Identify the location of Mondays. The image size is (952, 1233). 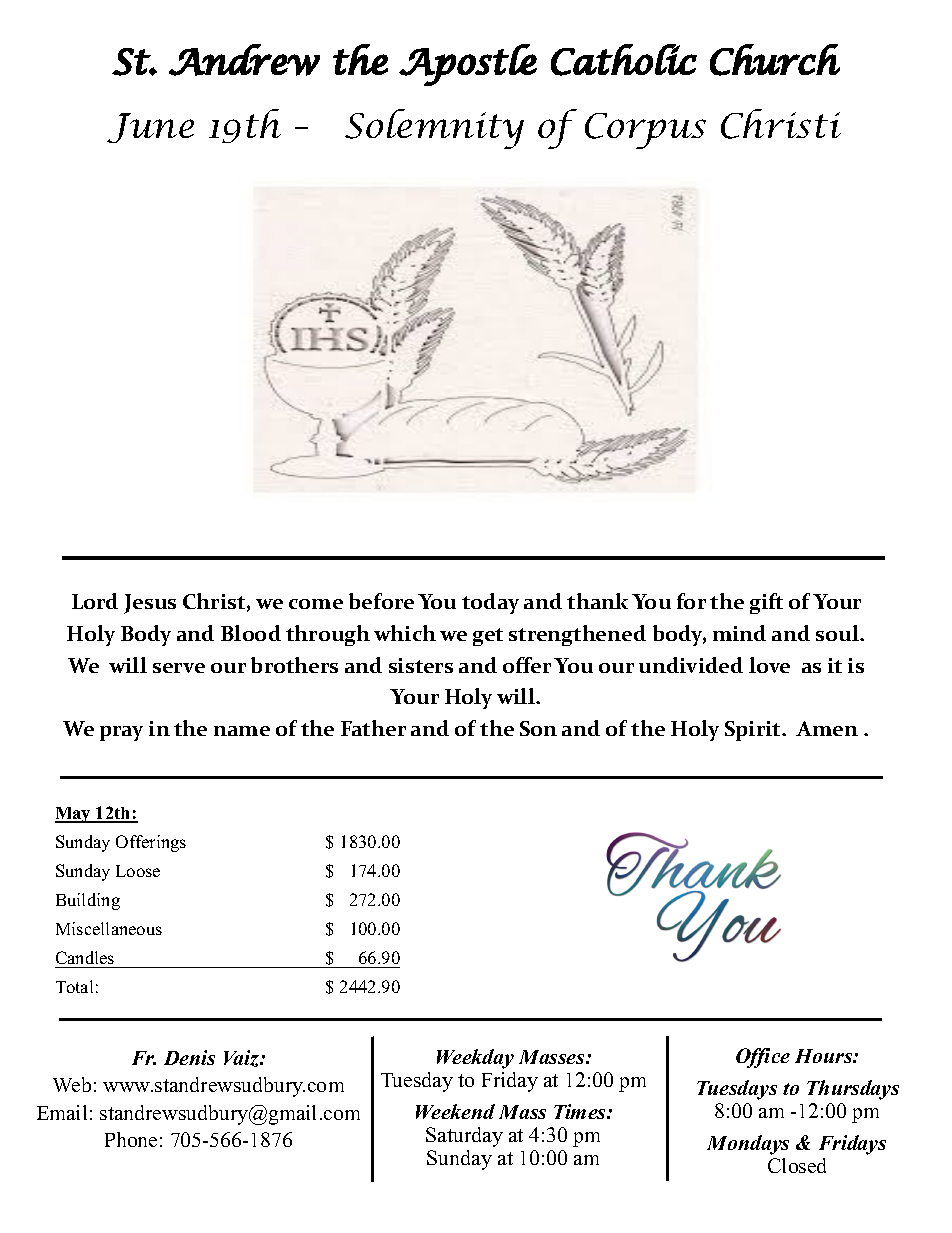
(748, 1145).
